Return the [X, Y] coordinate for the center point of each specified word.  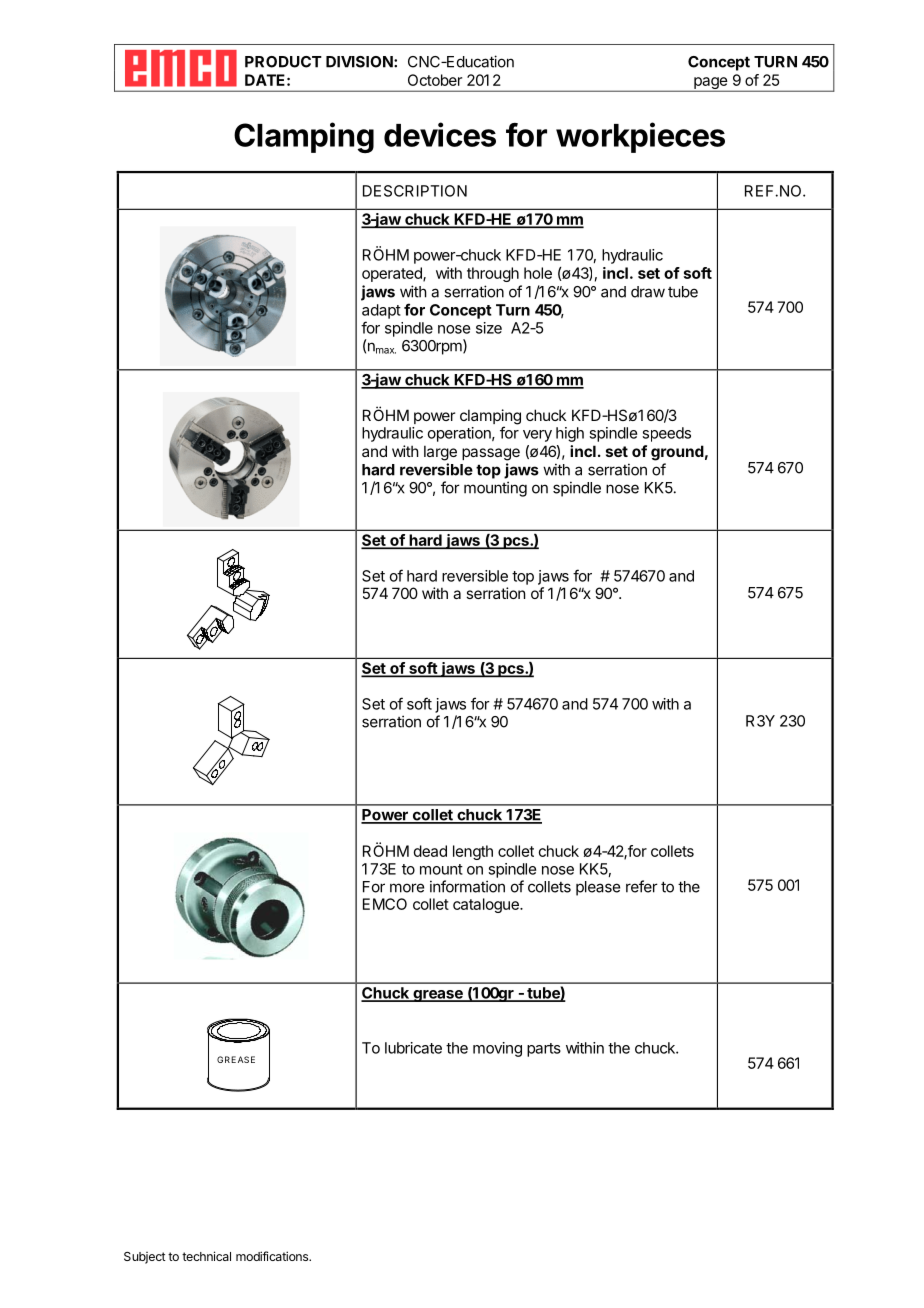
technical [206, 1256]
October [435, 80]
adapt [381, 311]
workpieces [640, 137]
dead [430, 851]
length [473, 852]
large [440, 453]
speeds [666, 434]
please [598, 888]
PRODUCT [283, 62]
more [407, 888]
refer [642, 886]
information [467, 886]
